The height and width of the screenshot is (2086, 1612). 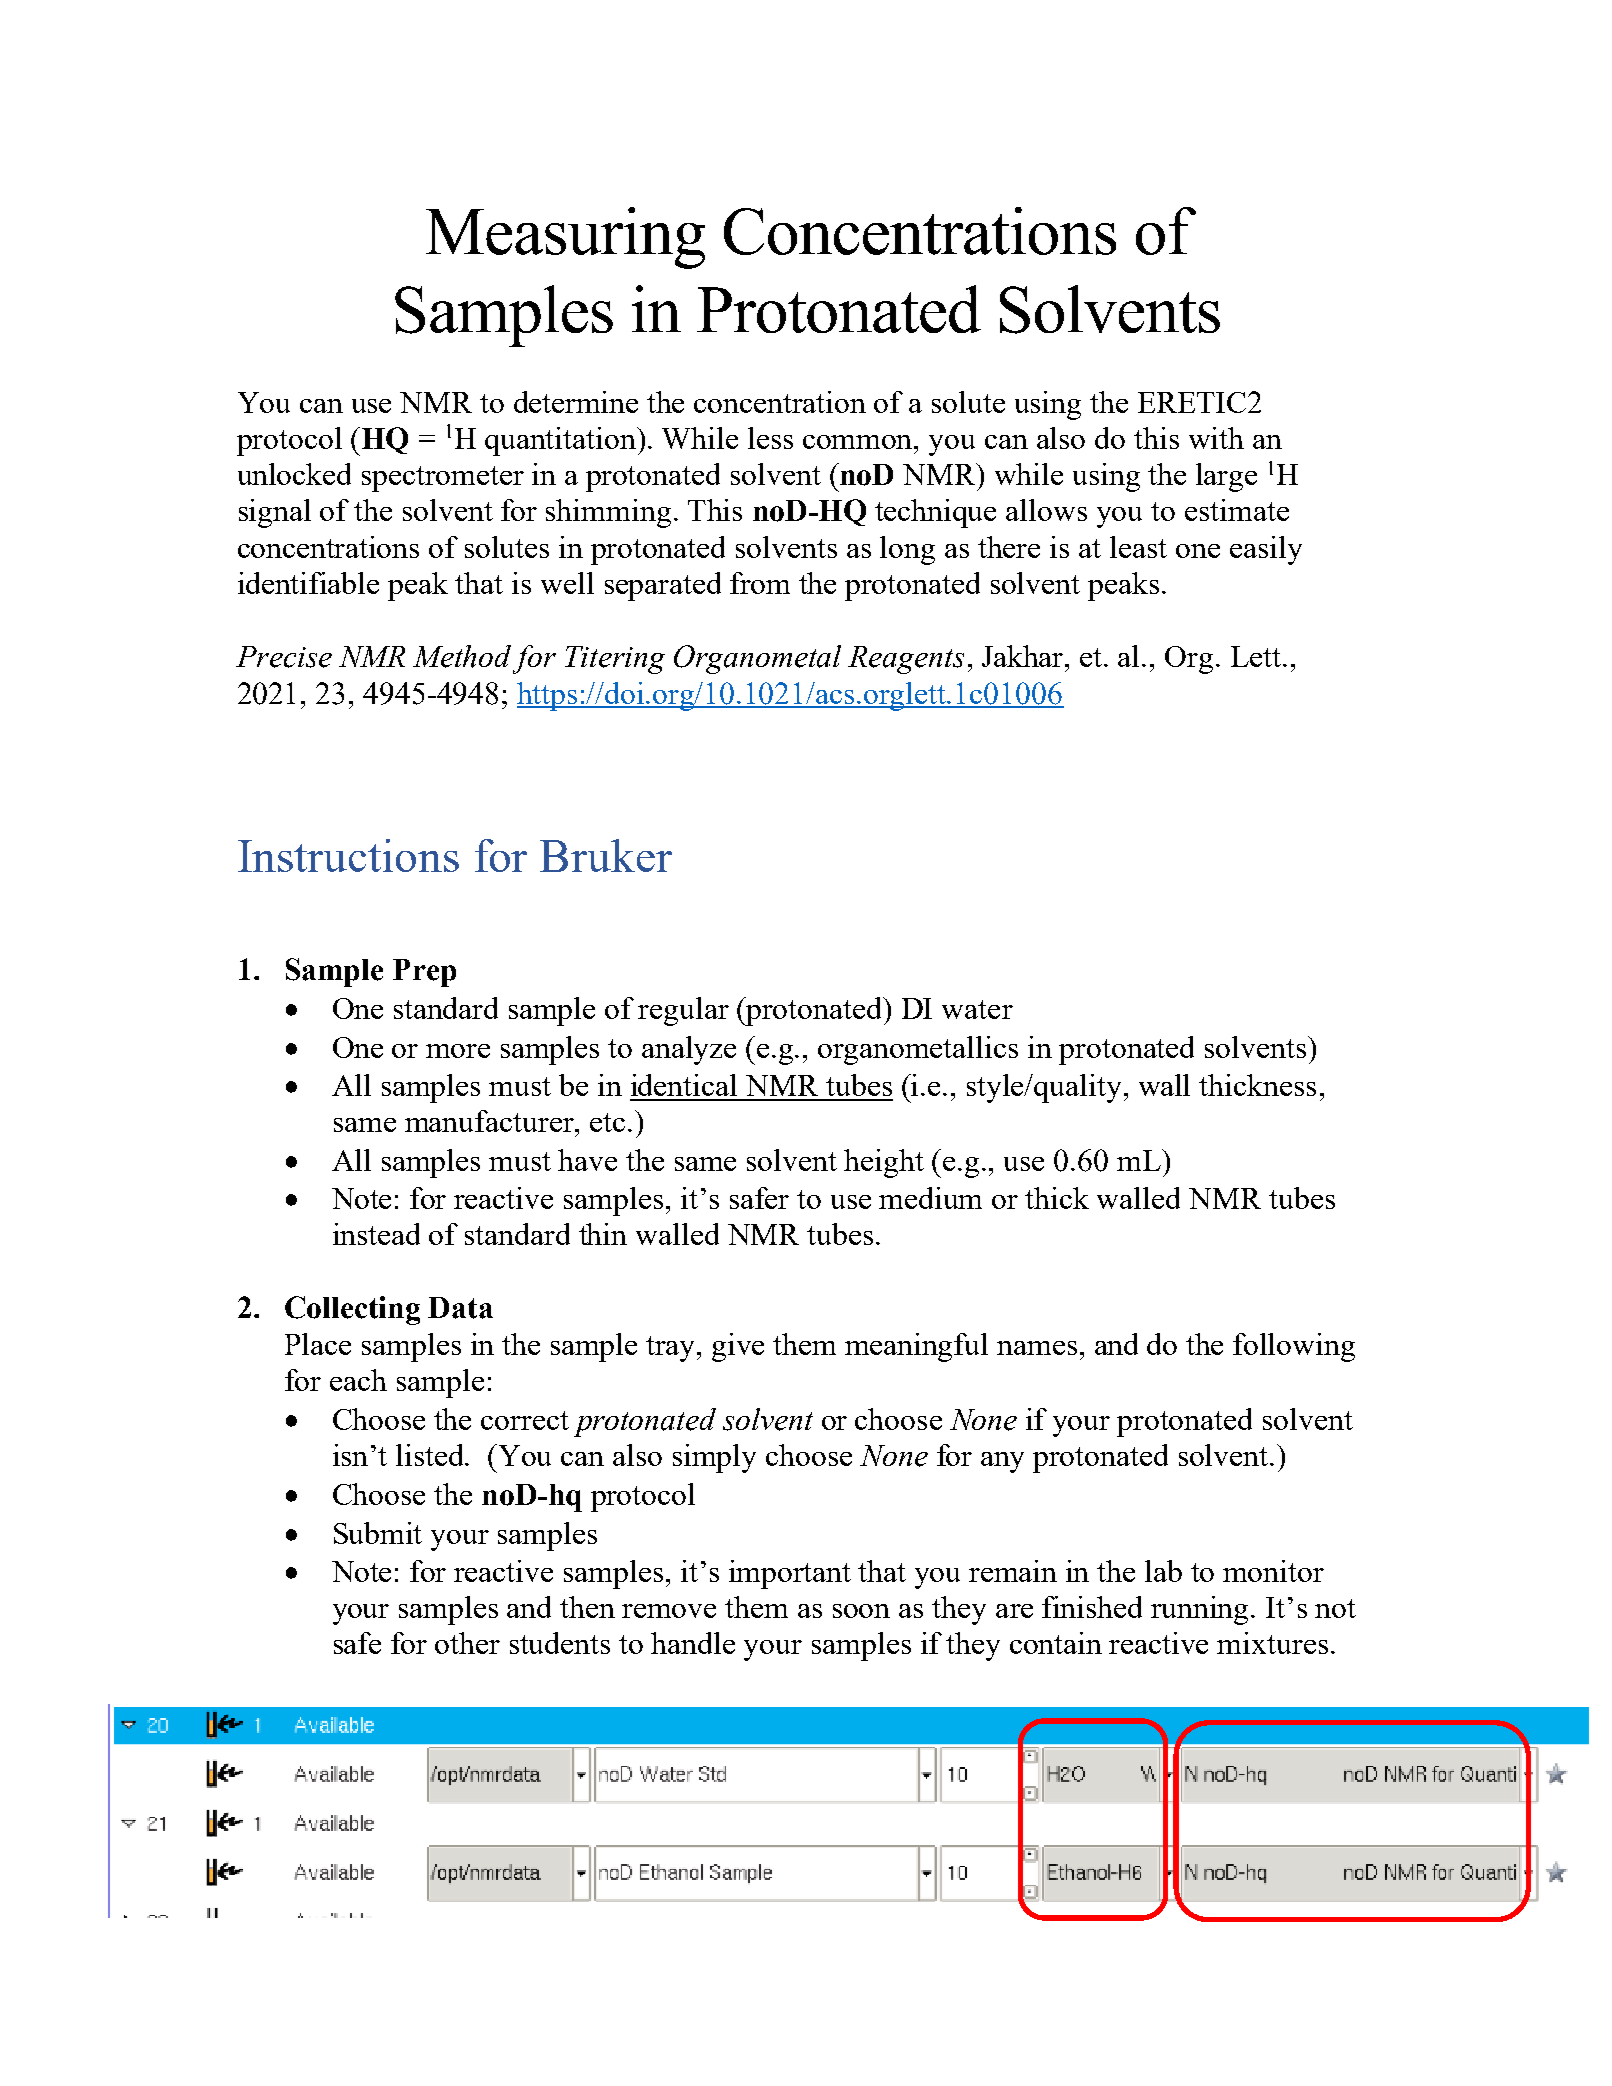 What do you see at coordinates (977, 1009) in the screenshot?
I see `water` at bounding box center [977, 1009].
